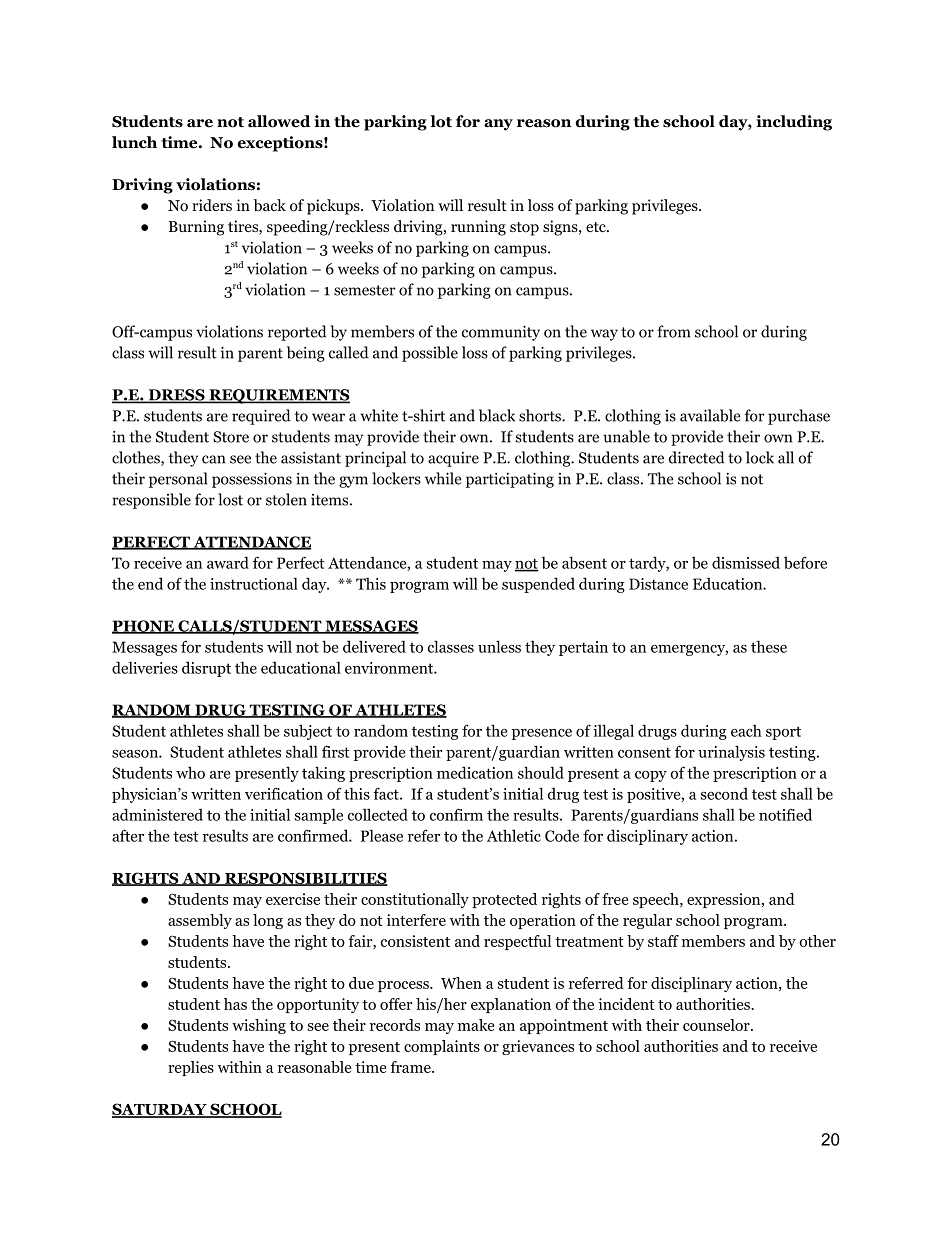  I want to click on riders, so click(212, 205).
